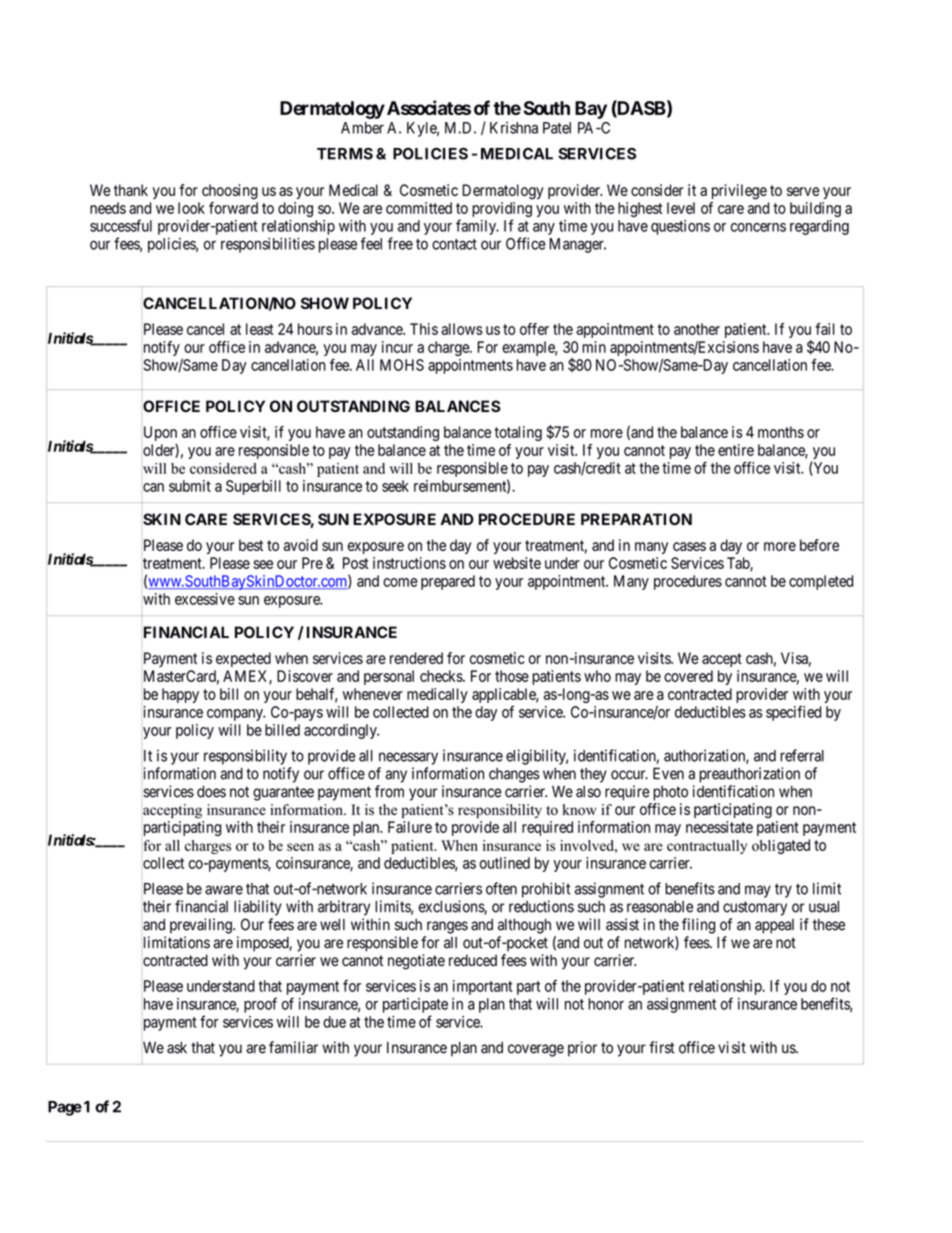 The height and width of the screenshot is (1233, 952). What do you see at coordinates (260, 329) in the screenshot?
I see `least` at bounding box center [260, 329].
